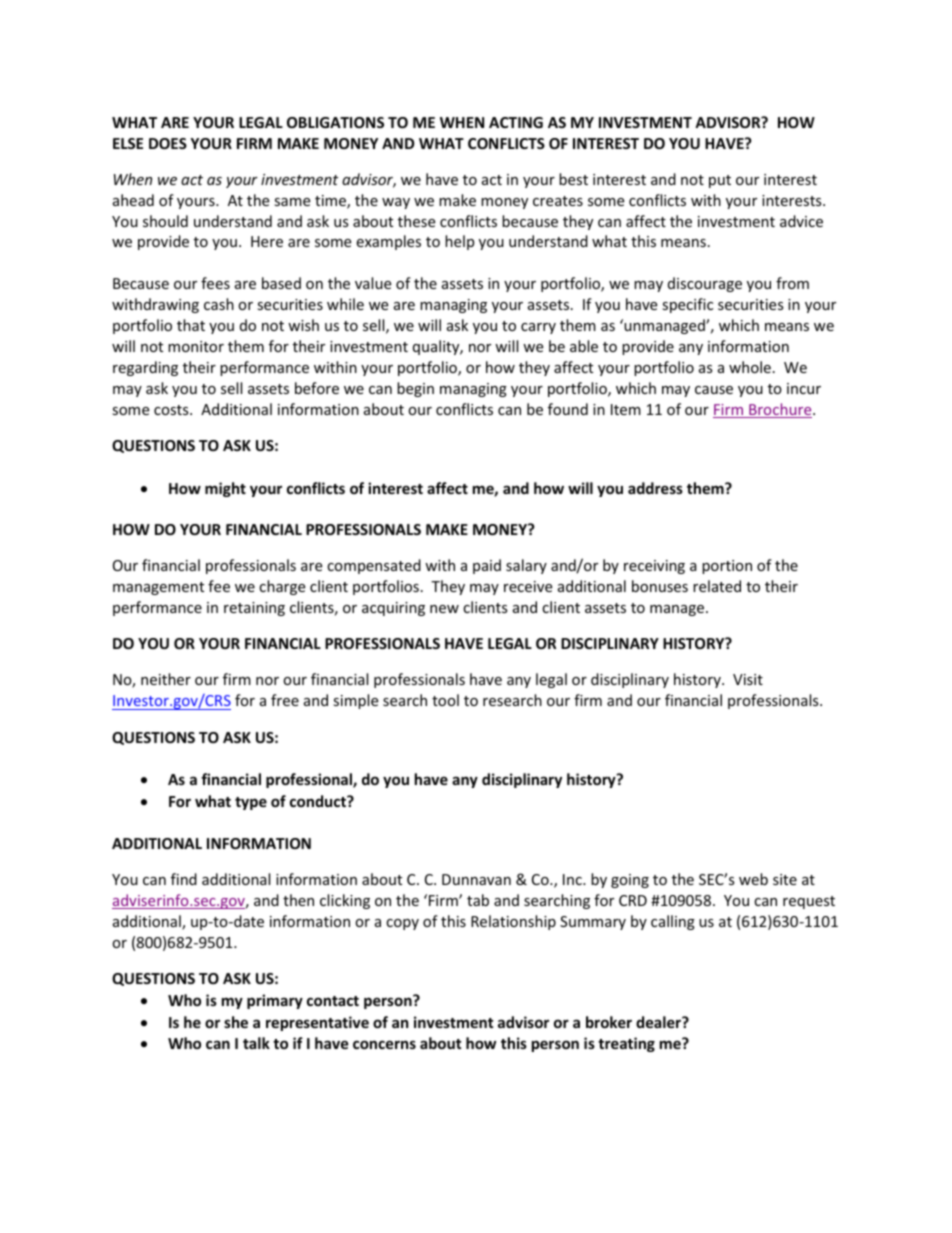 The height and width of the image is (1233, 952). What do you see at coordinates (236, 1022) in the image?
I see `she` at bounding box center [236, 1022].
